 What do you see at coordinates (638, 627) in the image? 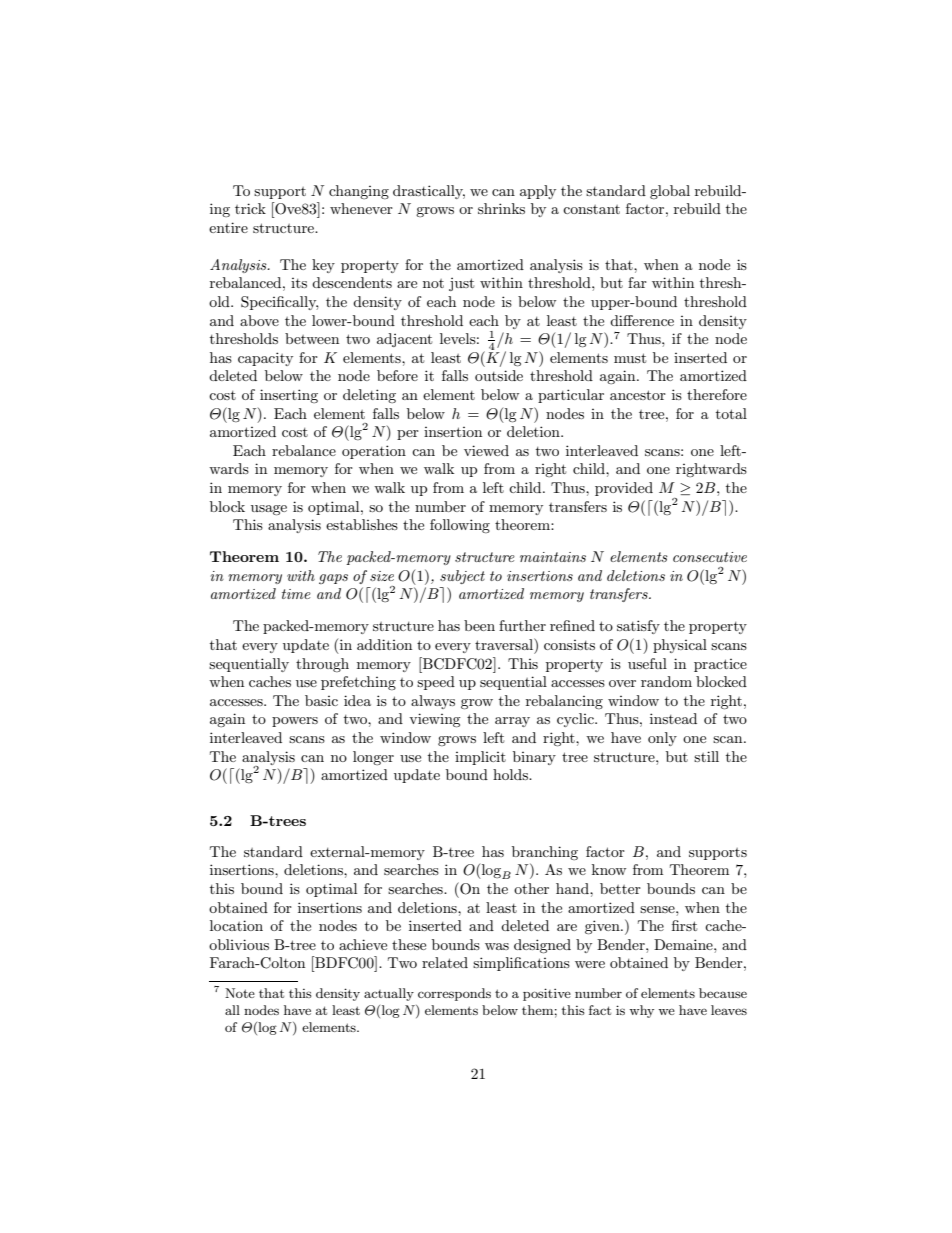
I see `satisfy` at bounding box center [638, 627].
